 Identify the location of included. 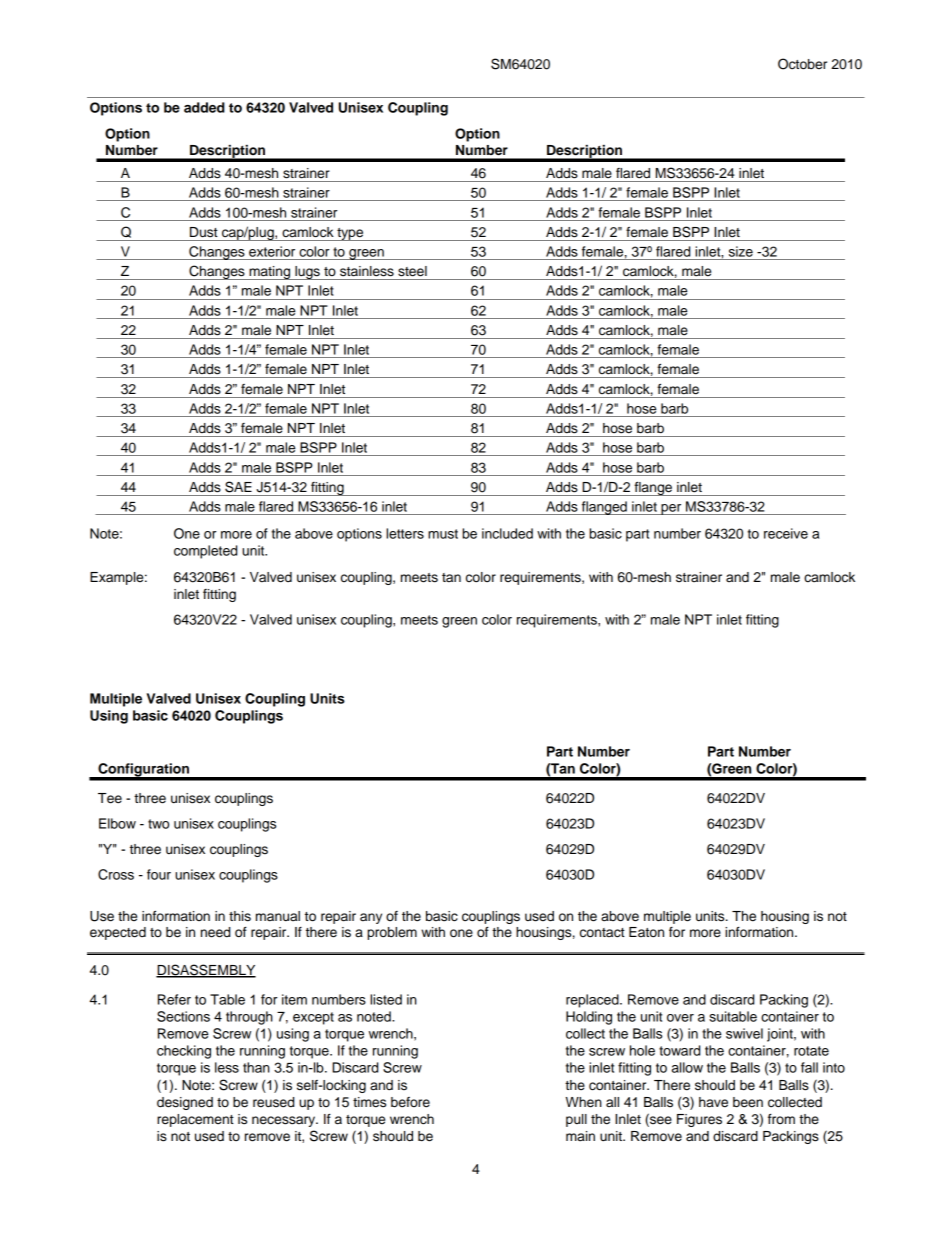
(507, 533).
